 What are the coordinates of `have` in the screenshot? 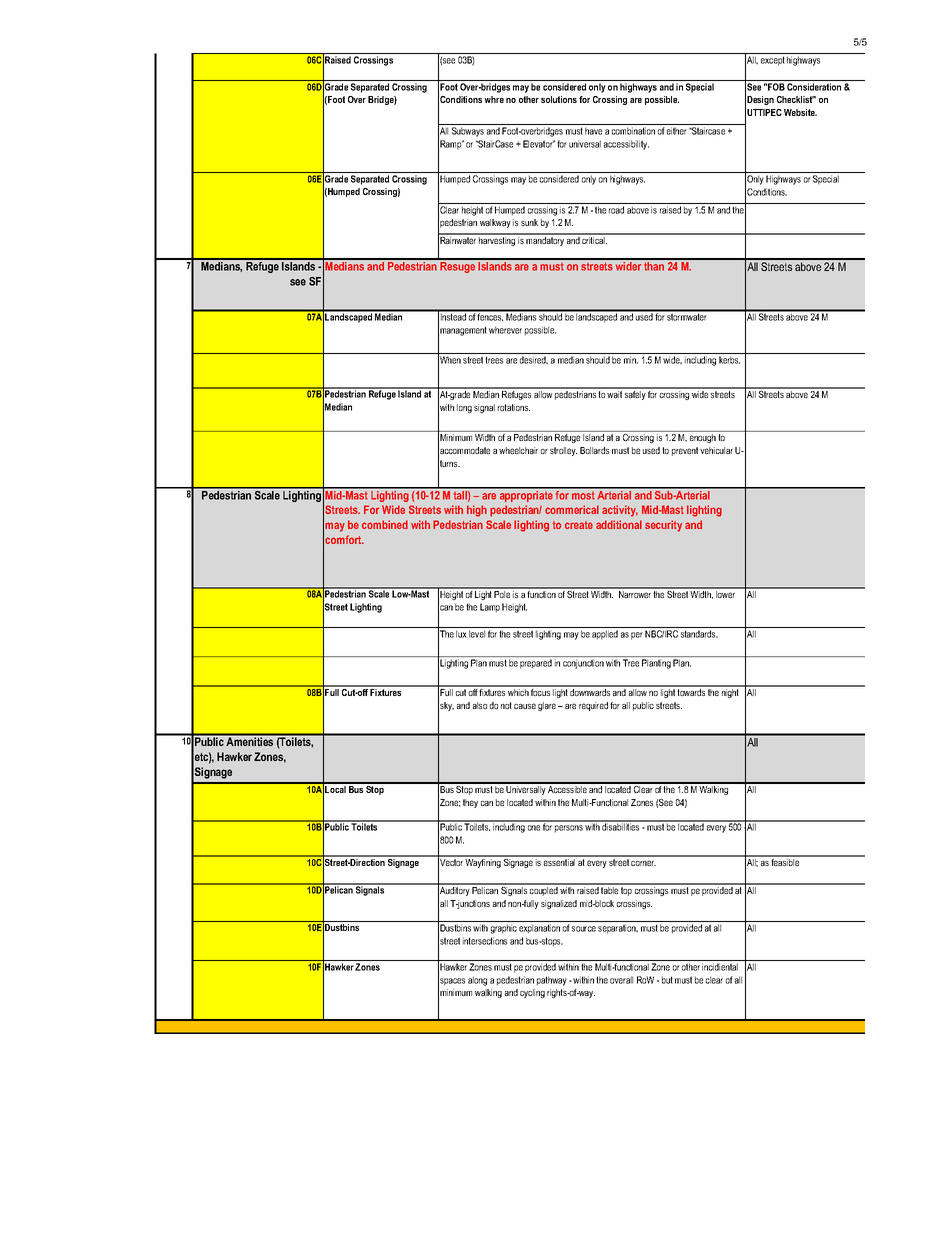 It's located at (593, 131).
